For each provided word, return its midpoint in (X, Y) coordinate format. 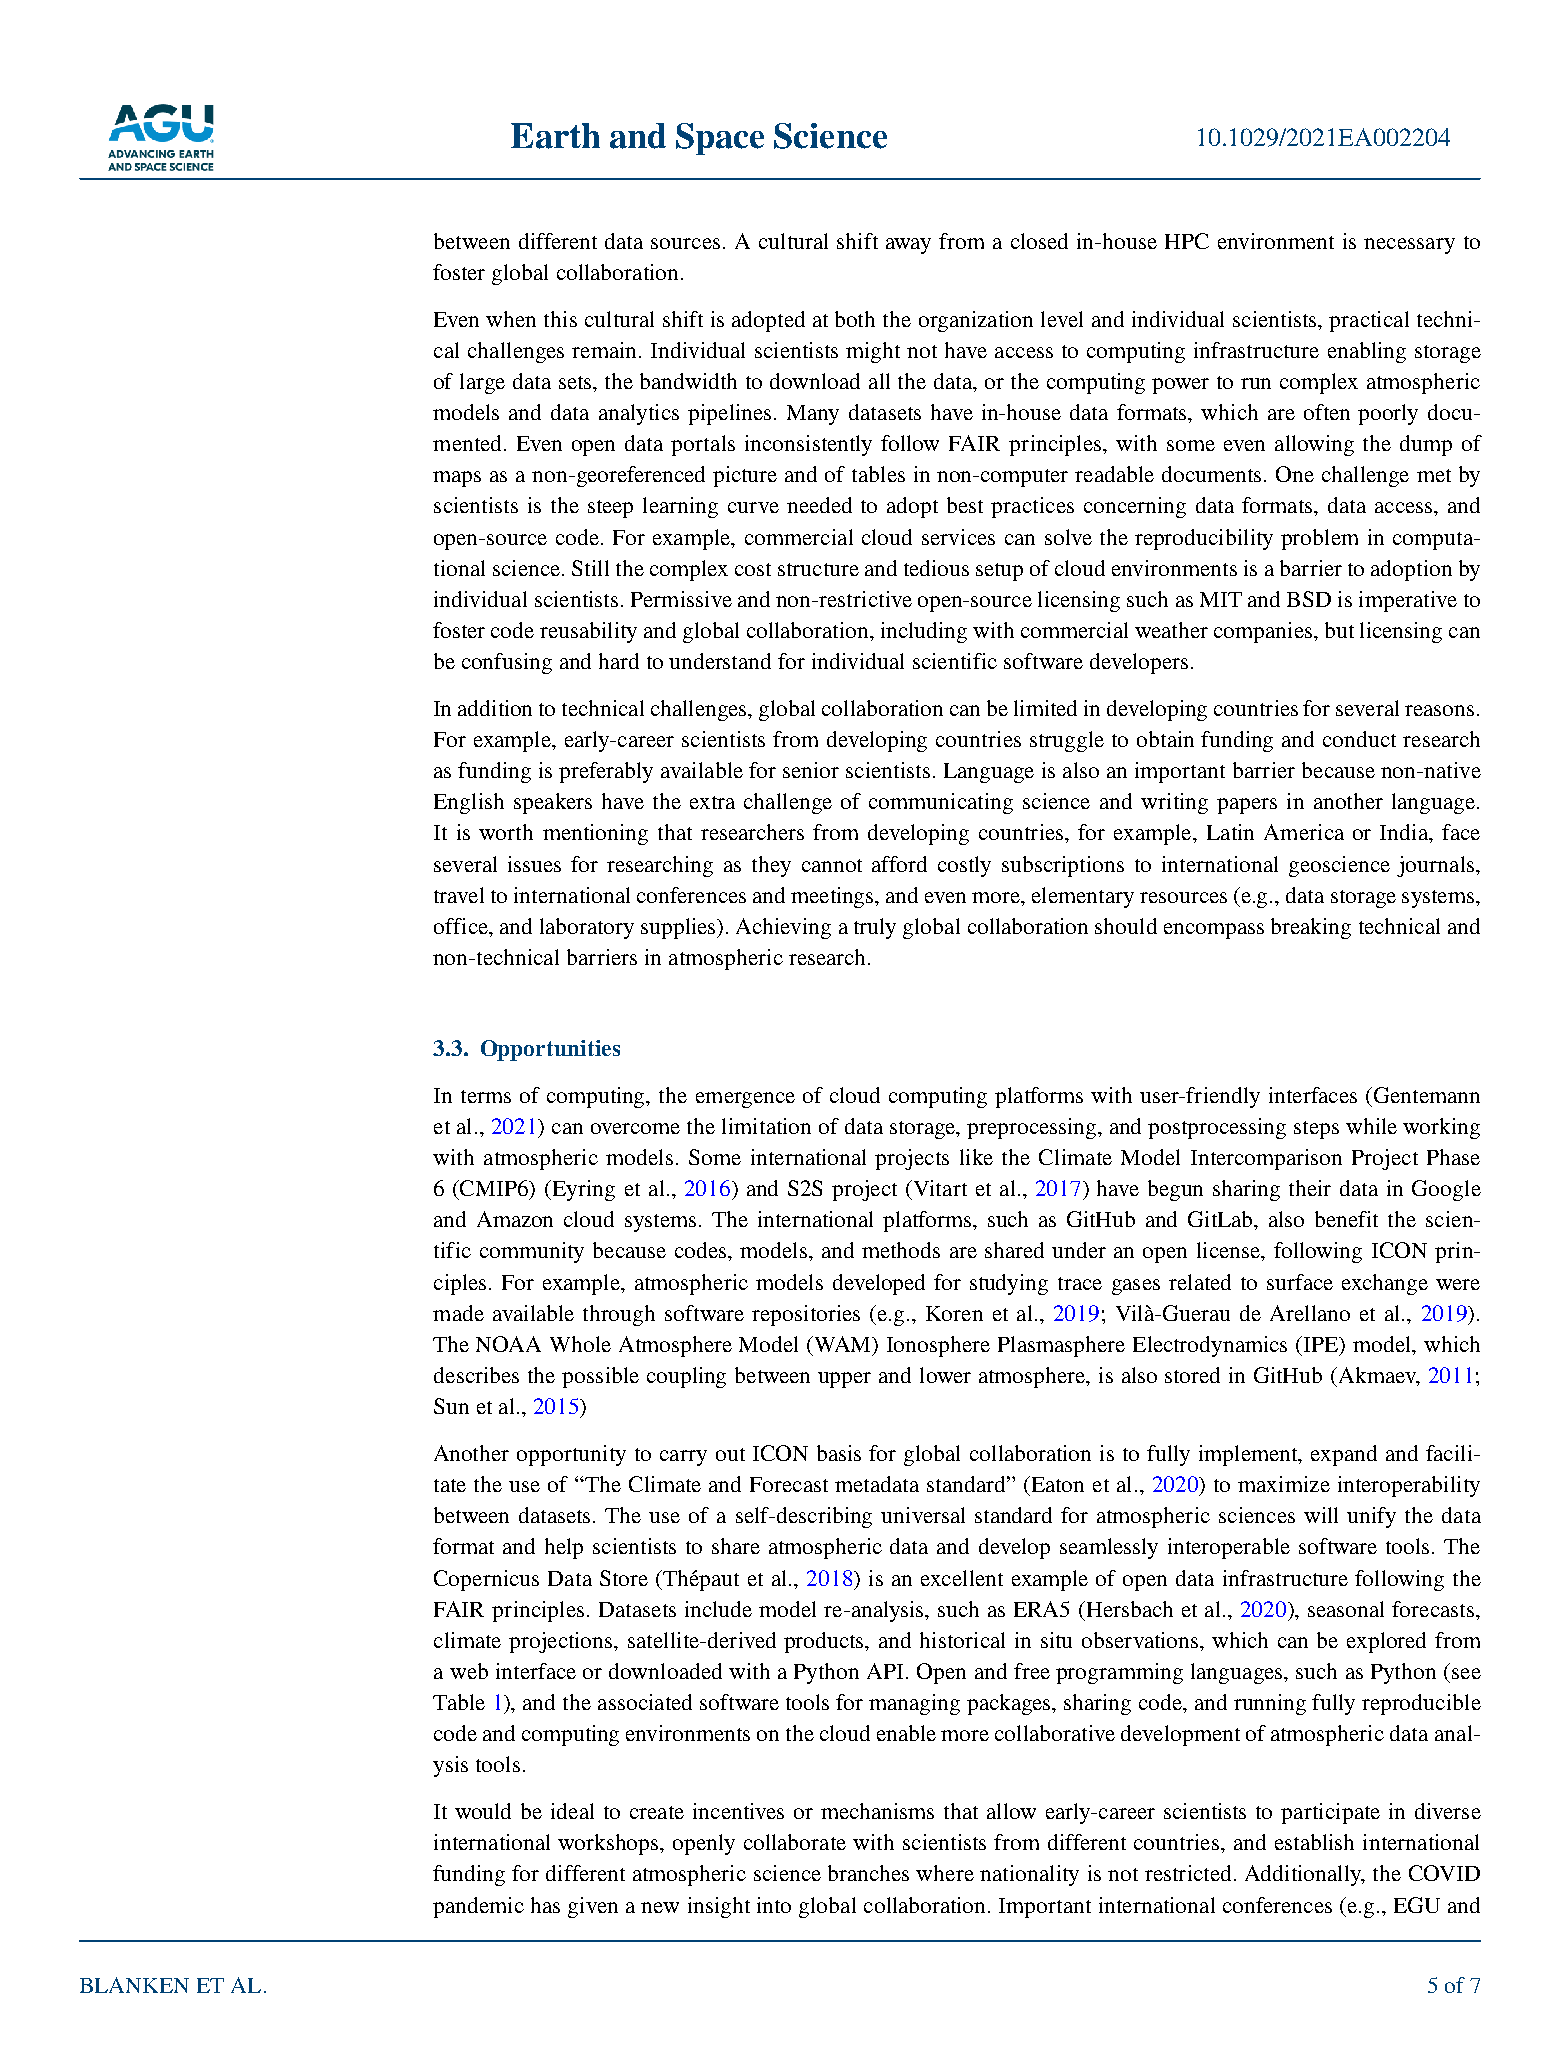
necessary (1409, 246)
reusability (588, 632)
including (924, 632)
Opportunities (550, 1050)
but (1339, 630)
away (908, 246)
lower (945, 1375)
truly (875, 928)
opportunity (571, 1455)
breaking (1311, 928)
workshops (609, 1844)
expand (1344, 1455)
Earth (555, 136)
